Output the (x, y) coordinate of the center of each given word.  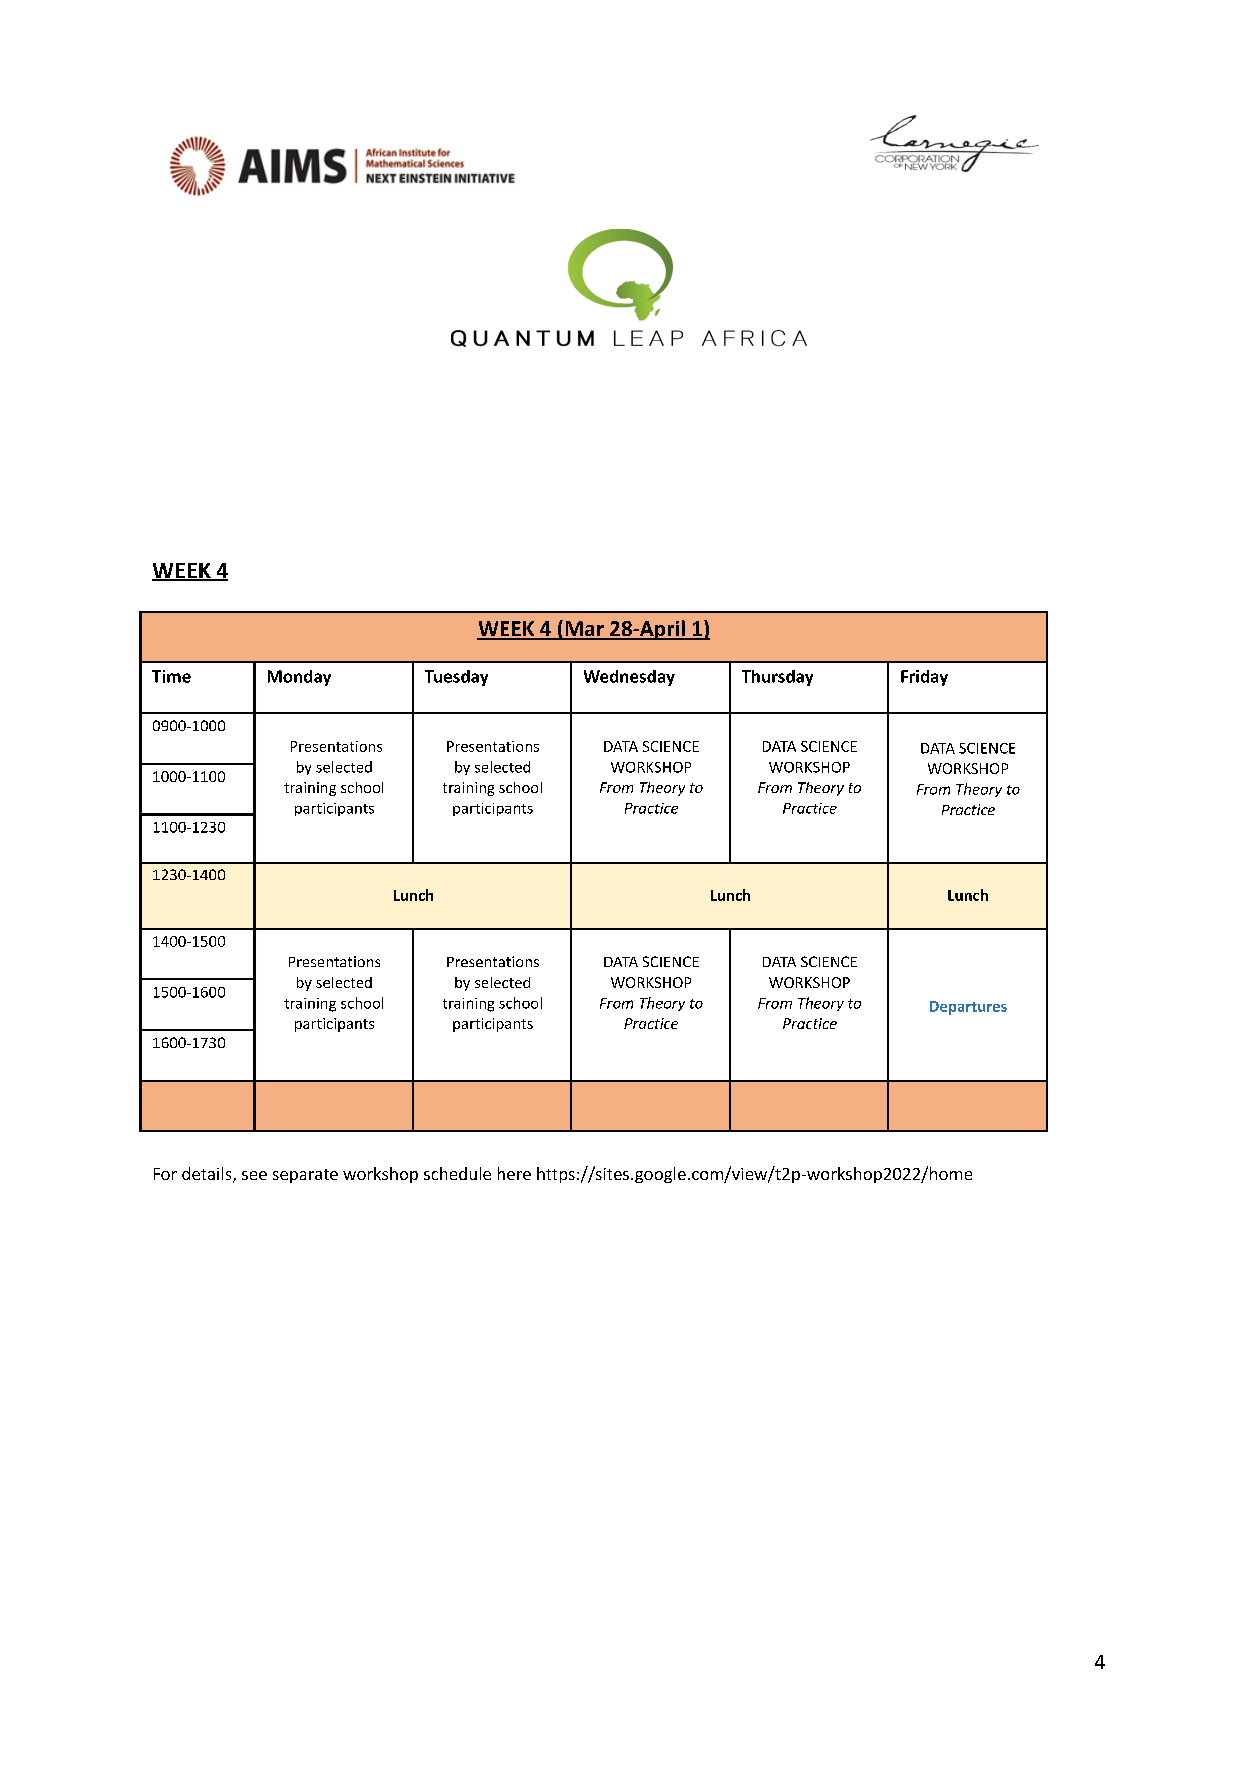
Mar (584, 630)
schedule (457, 1173)
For (165, 1174)
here (514, 1173)
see (254, 1175)
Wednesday (629, 678)
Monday (299, 678)
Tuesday (456, 678)
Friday (924, 678)
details (208, 1175)
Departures (968, 1008)
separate (305, 1176)
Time (171, 676)
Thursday (777, 678)
